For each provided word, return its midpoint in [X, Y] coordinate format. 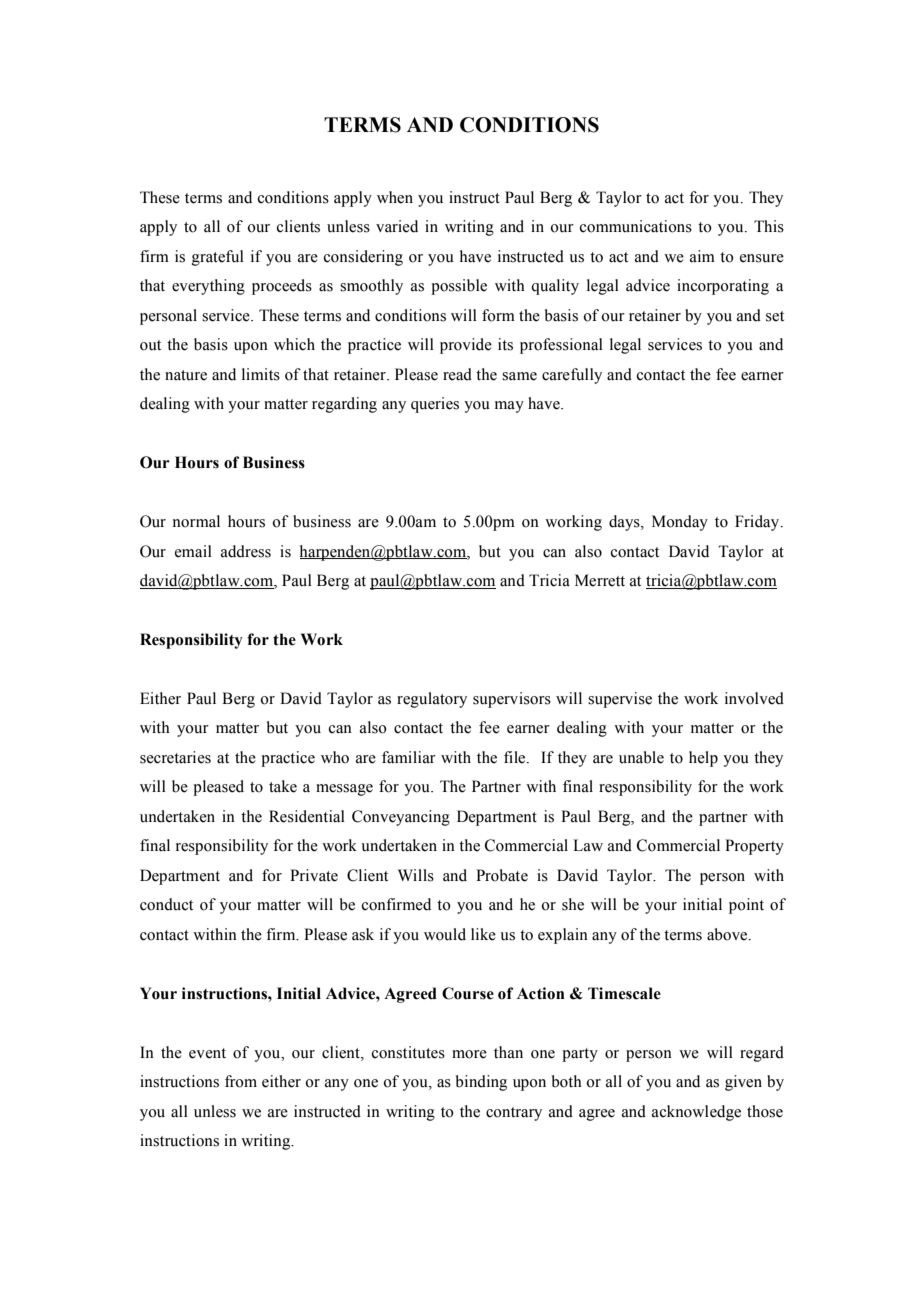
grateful [218, 258]
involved [754, 698]
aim [702, 256]
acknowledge [696, 1113]
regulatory [432, 700]
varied [397, 226]
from [241, 1081]
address [246, 551]
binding [481, 1083]
